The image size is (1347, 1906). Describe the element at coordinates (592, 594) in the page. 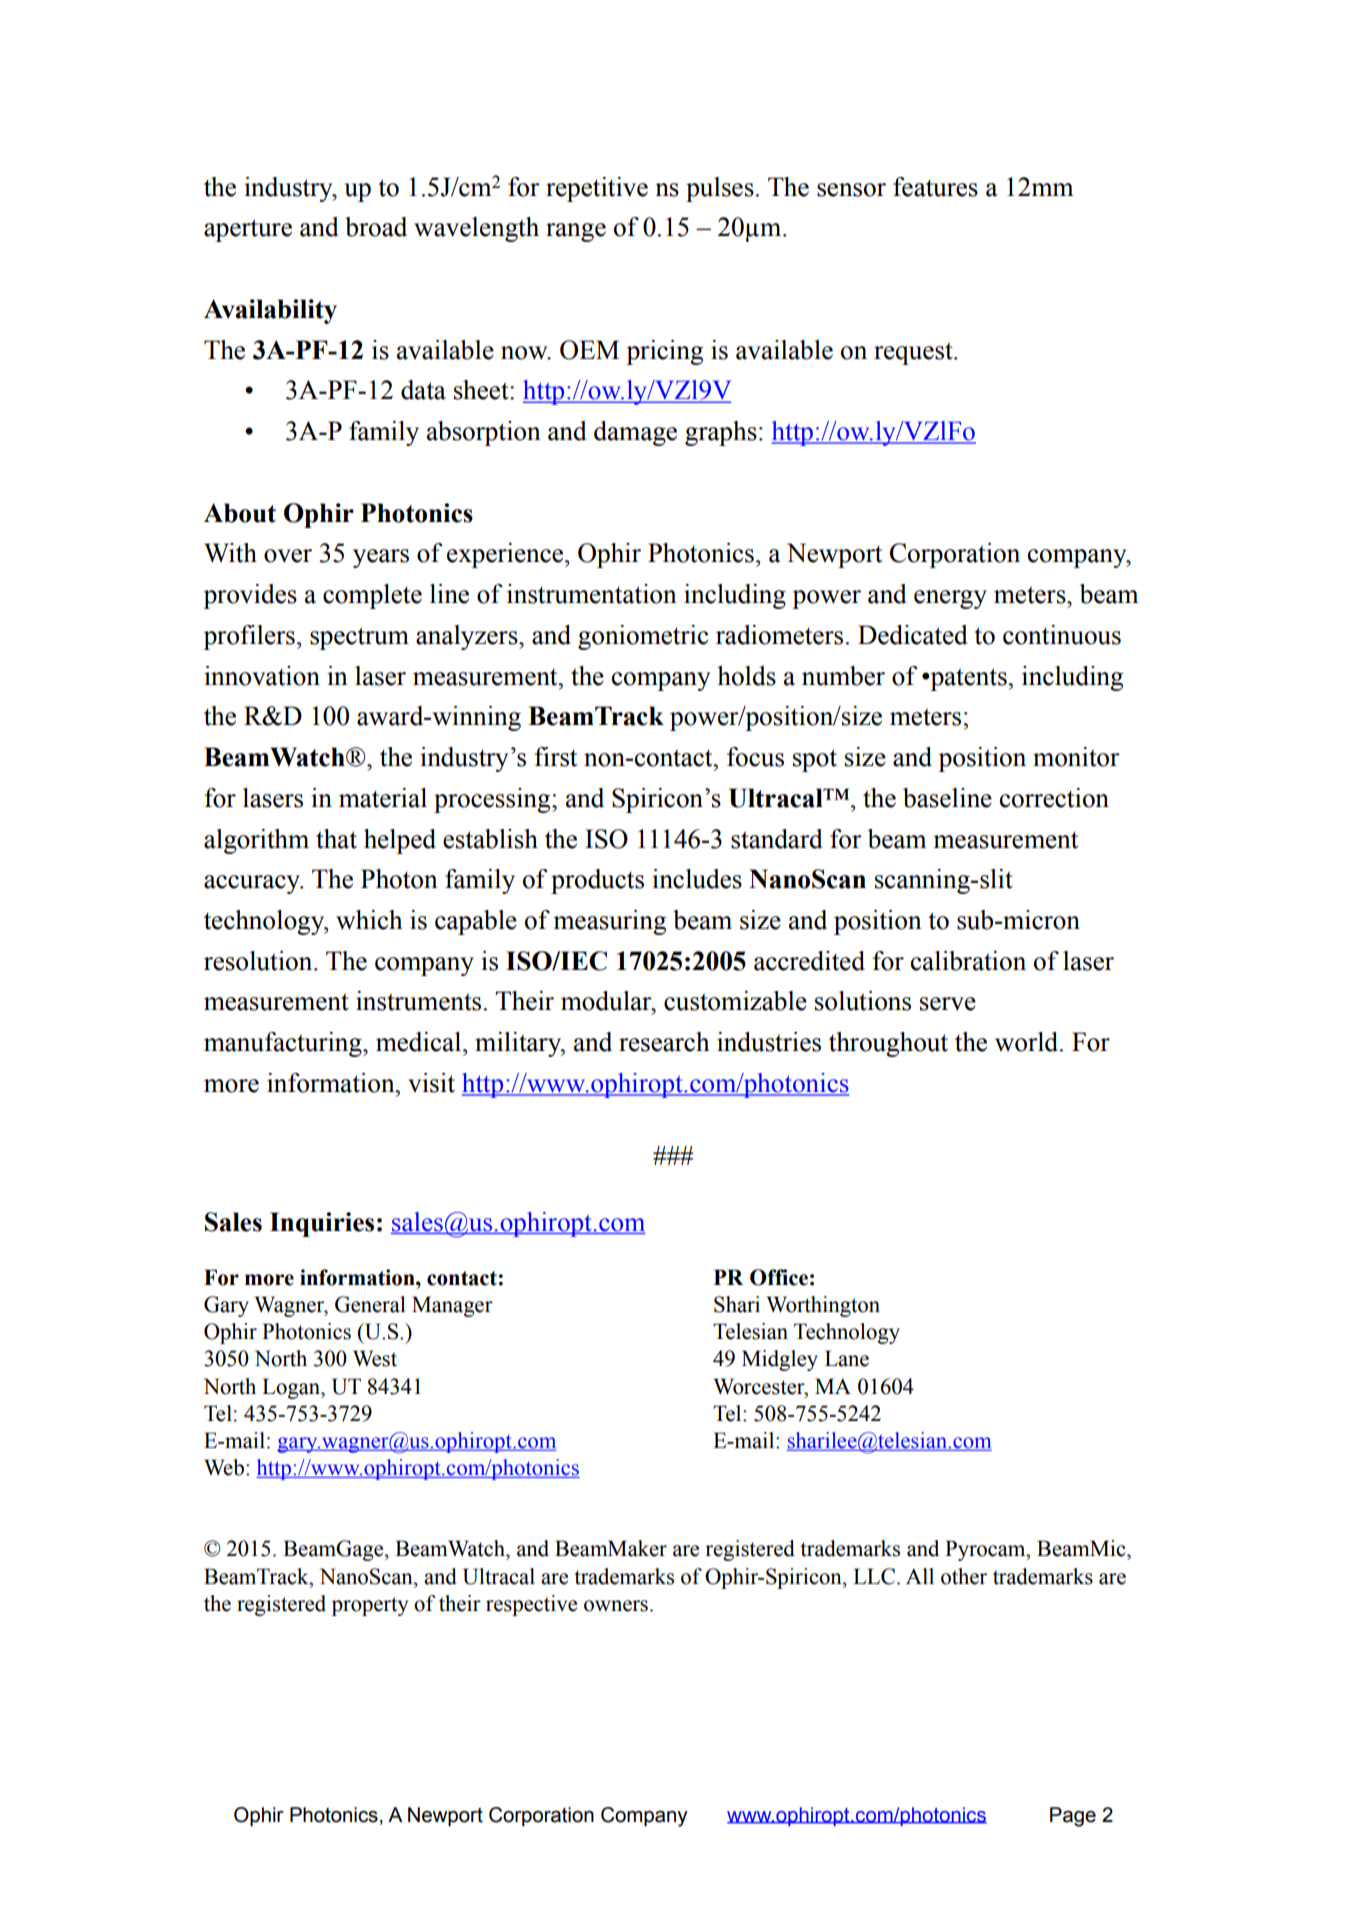

I see `instrumentation` at that location.
